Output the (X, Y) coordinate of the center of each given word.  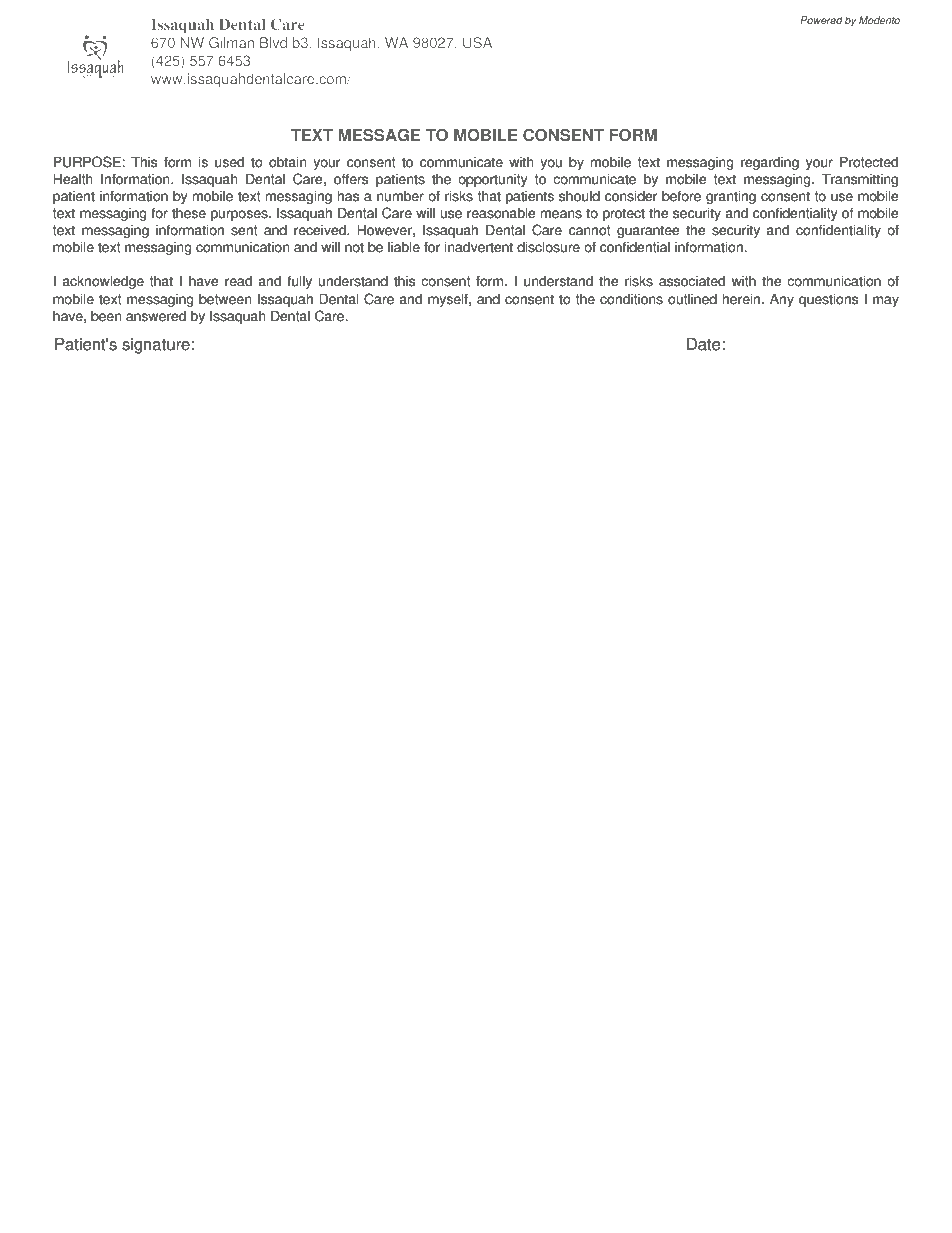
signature (156, 346)
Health (73, 179)
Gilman (231, 42)
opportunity (492, 180)
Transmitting (860, 180)
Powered (821, 20)
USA (477, 42)
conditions (631, 299)
